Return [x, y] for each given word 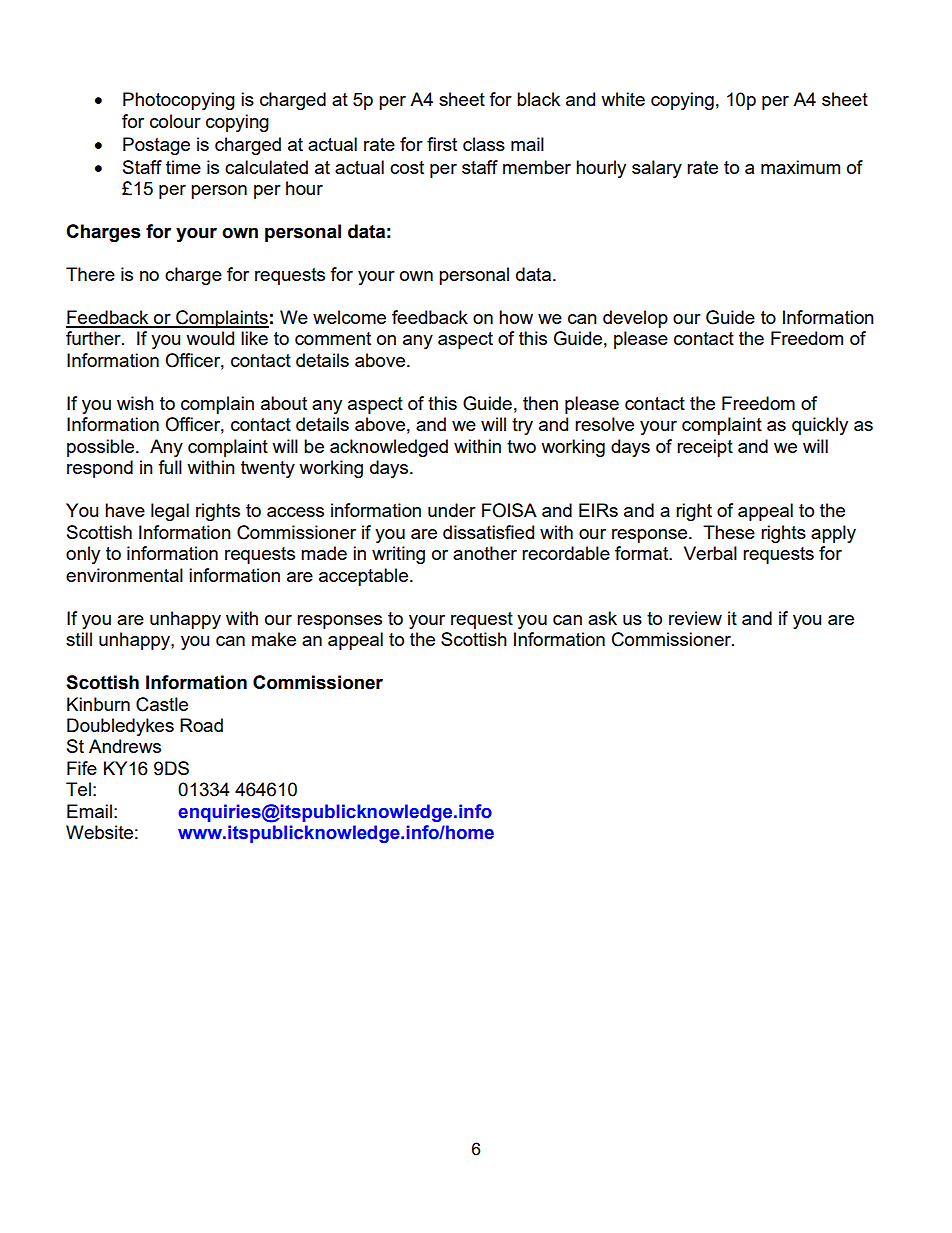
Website [99, 832]
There [90, 274]
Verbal [710, 553]
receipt [705, 448]
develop [635, 319]
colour [175, 121]
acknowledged [389, 448]
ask [602, 618]
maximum [800, 167]
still [79, 639]
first [442, 144]
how [516, 317]
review [695, 618]
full [170, 467]
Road [201, 725]
